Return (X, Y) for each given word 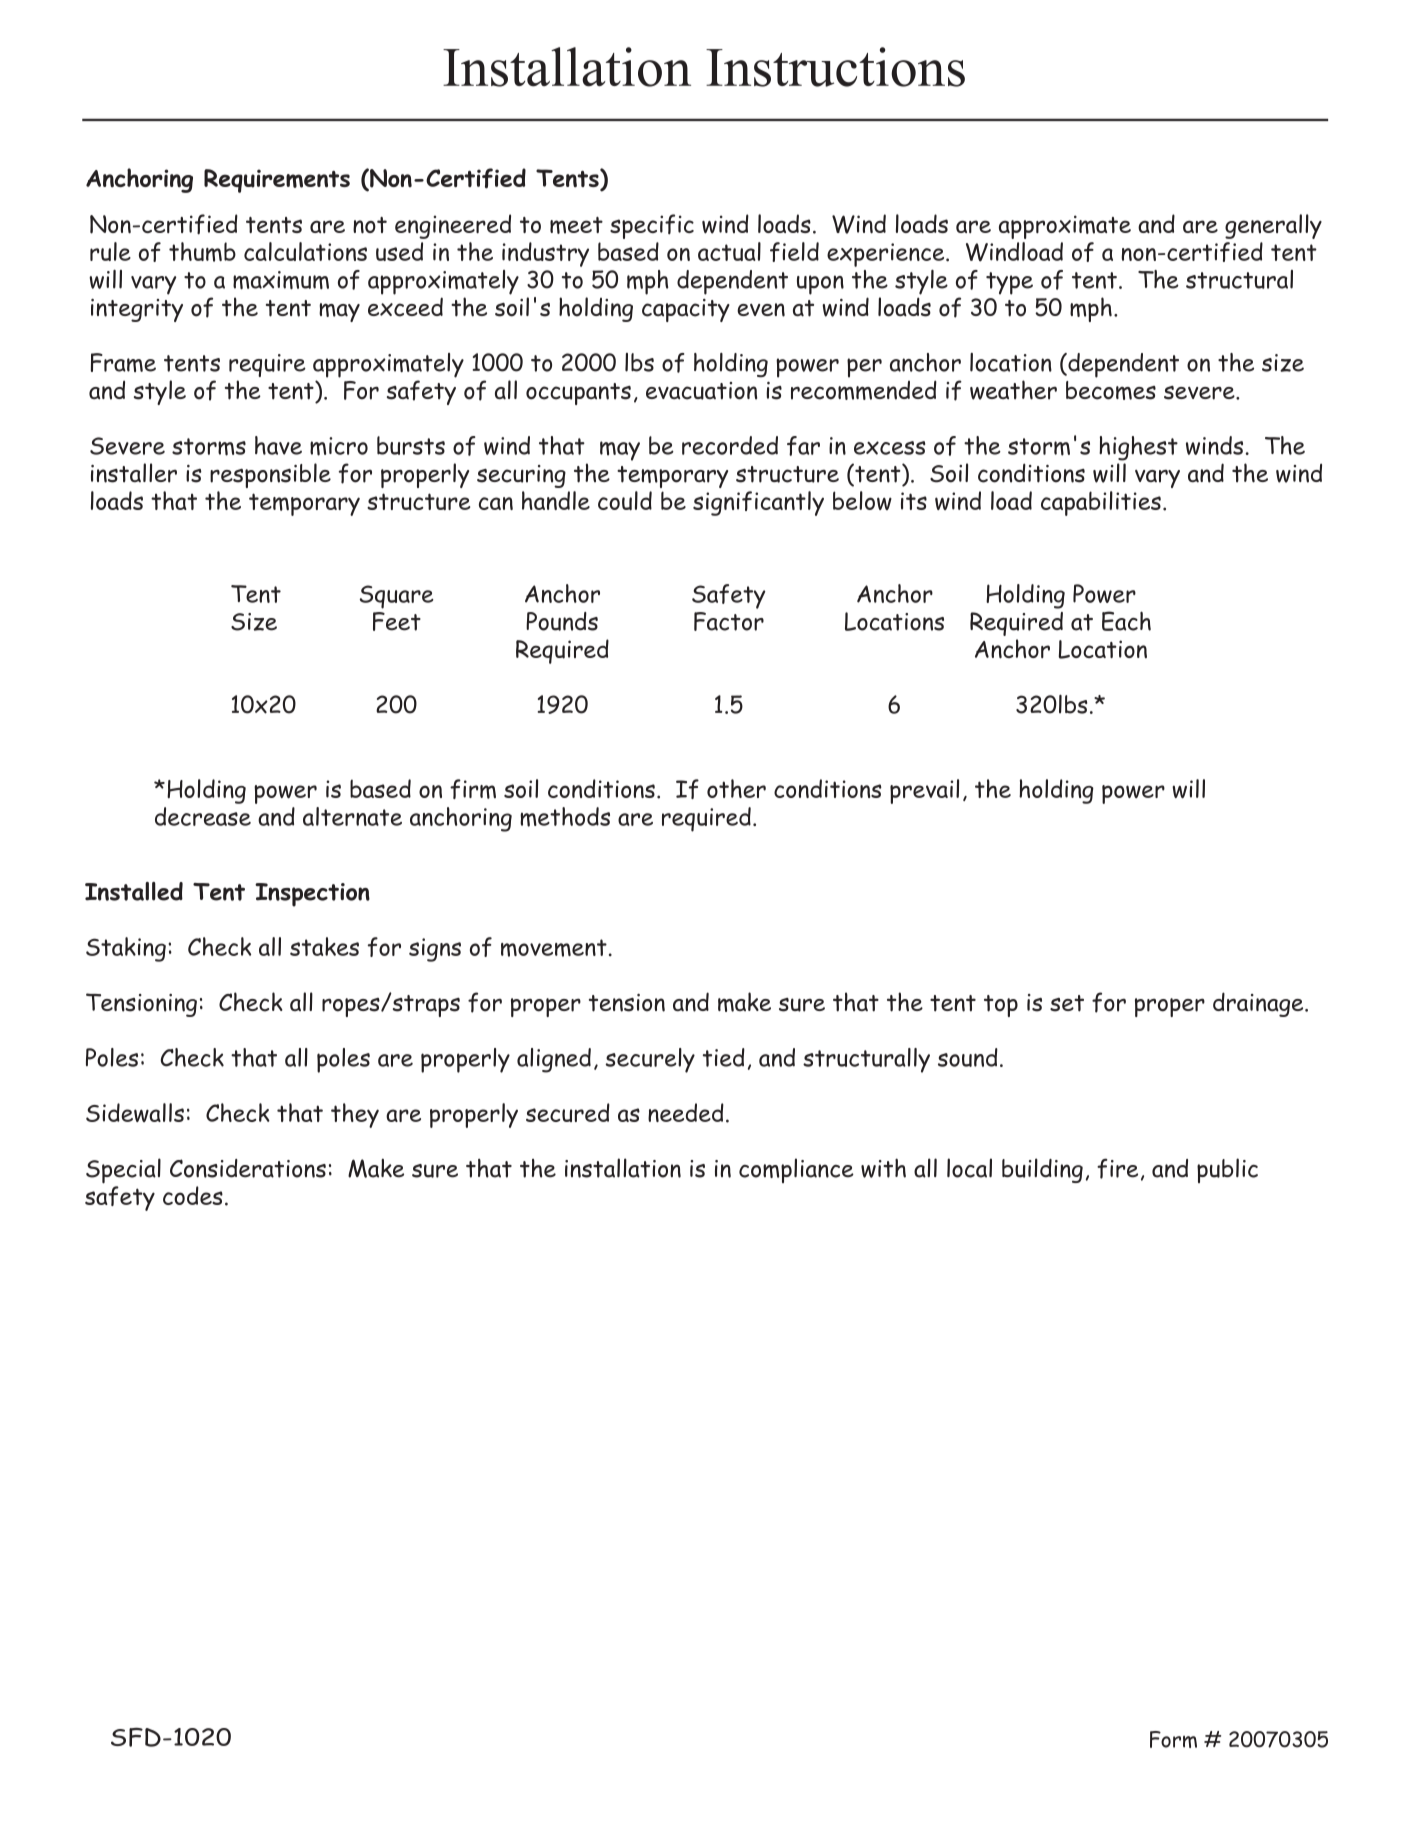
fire (1117, 1168)
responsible (270, 475)
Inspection (312, 895)
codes (193, 1195)
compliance (796, 1170)
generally (1273, 226)
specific (652, 226)
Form (1173, 1739)
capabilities (1101, 503)
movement (554, 948)
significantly (758, 503)
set (1067, 1003)
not (370, 225)
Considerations (248, 1168)
